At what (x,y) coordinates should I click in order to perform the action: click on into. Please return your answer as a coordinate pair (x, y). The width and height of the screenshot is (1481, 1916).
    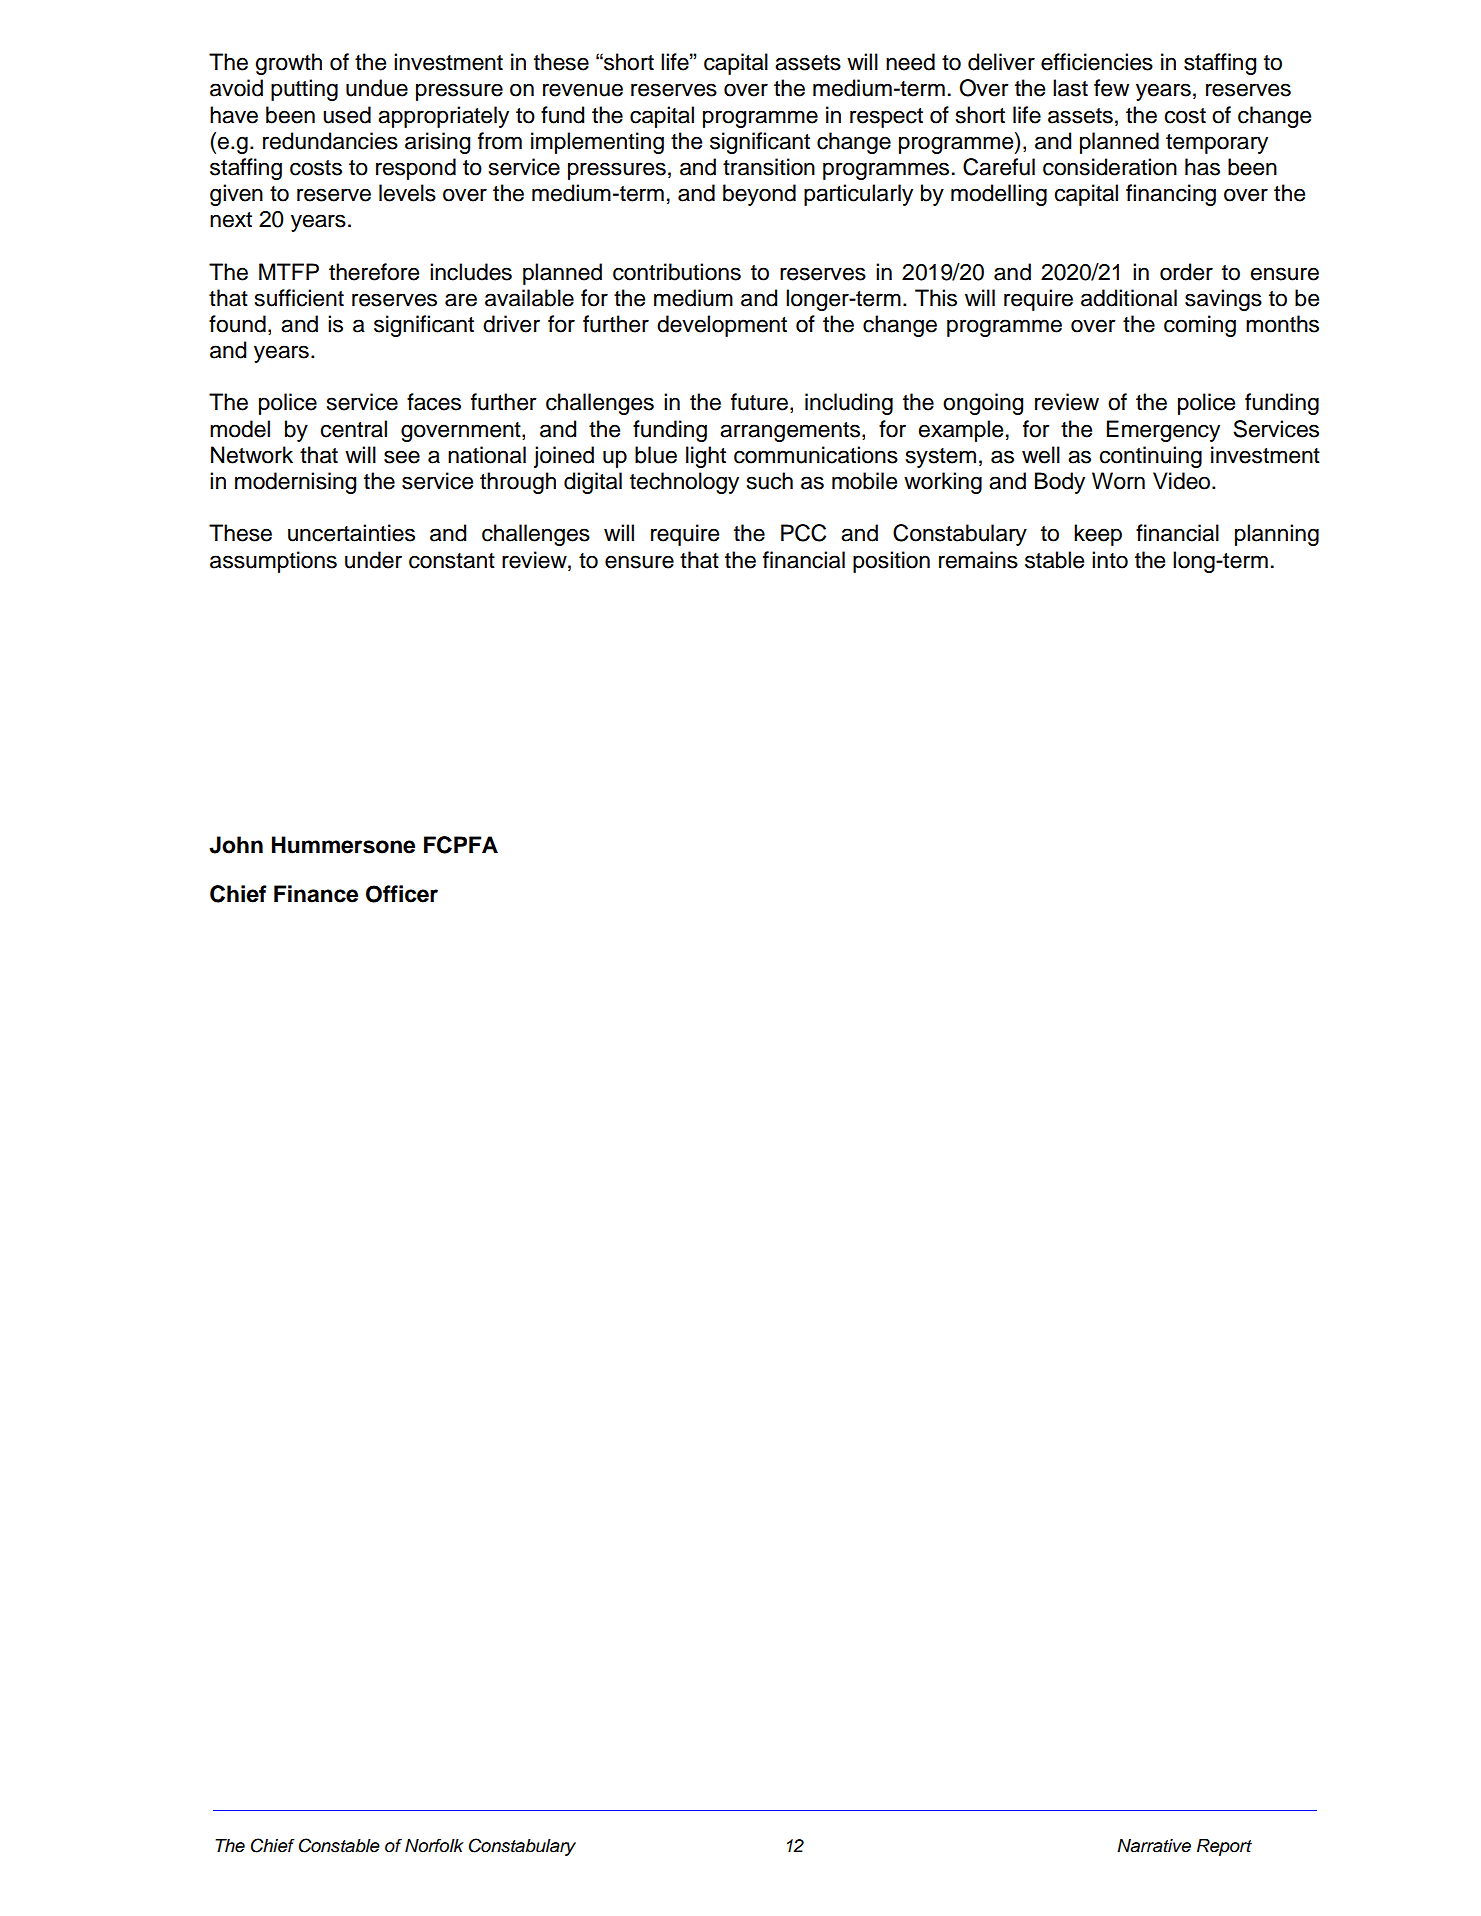
    Looking at the image, I should click on (1110, 560).
